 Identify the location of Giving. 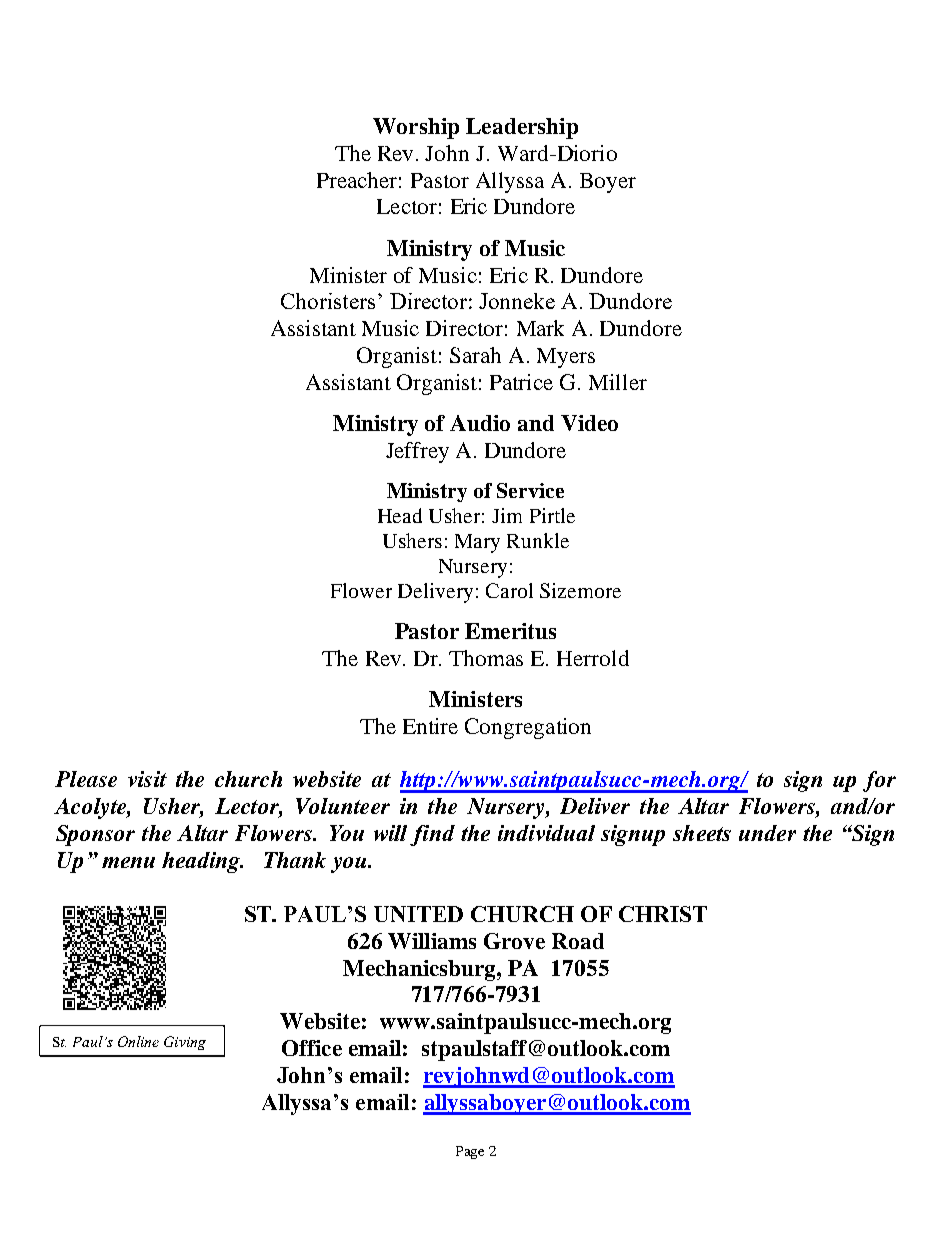
(185, 1043).
